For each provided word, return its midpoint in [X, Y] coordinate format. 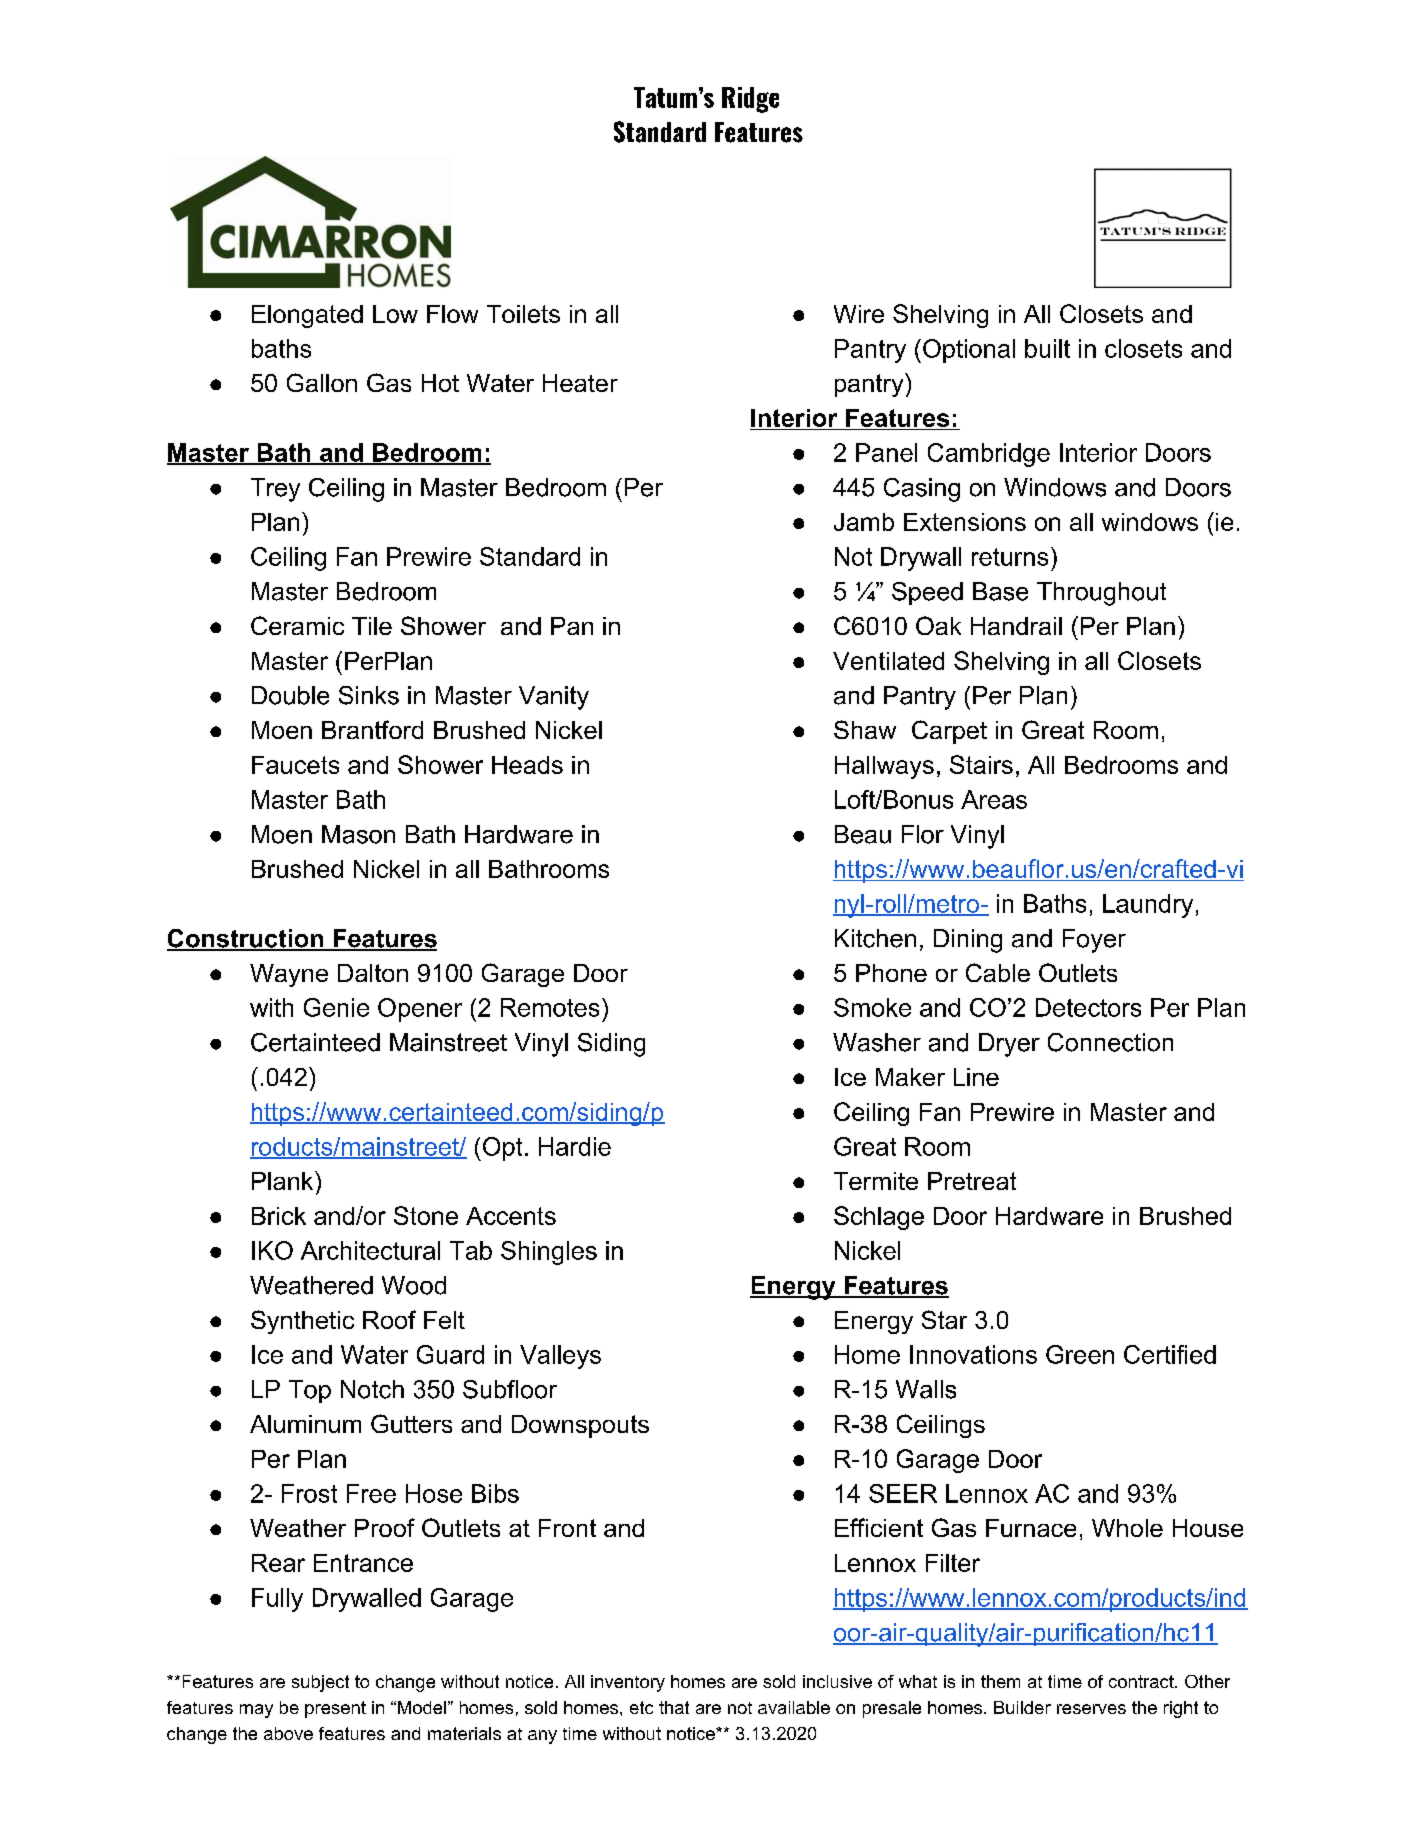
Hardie [575, 1146]
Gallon [322, 382]
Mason [358, 834]
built [1047, 348]
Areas [994, 799]
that [674, 1707]
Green [1080, 1354]
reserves [1091, 1709]
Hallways [884, 767]
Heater [580, 383]
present [335, 1709]
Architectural [370, 1250]
